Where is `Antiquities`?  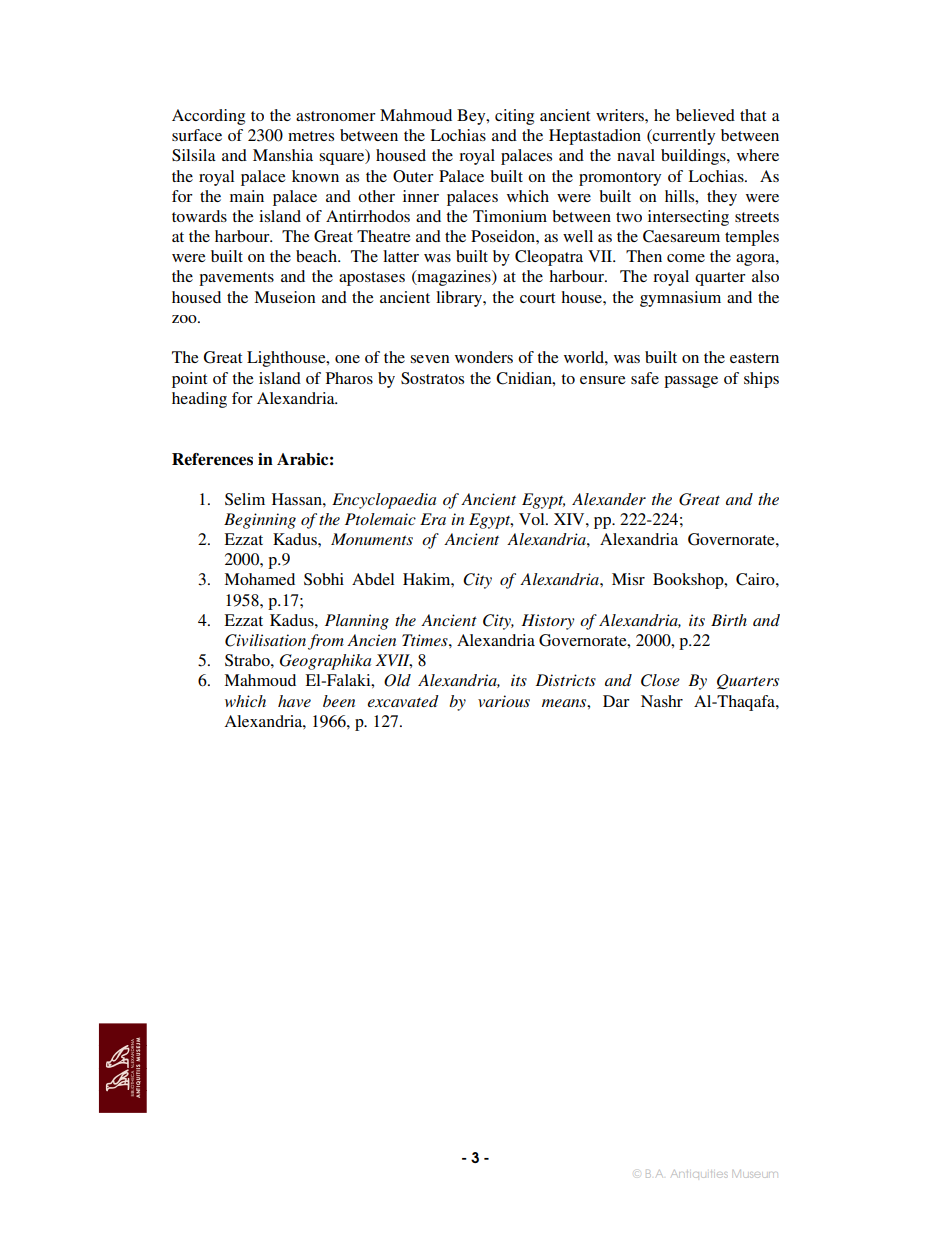
Antiquities is located at coordinates (699, 1174).
